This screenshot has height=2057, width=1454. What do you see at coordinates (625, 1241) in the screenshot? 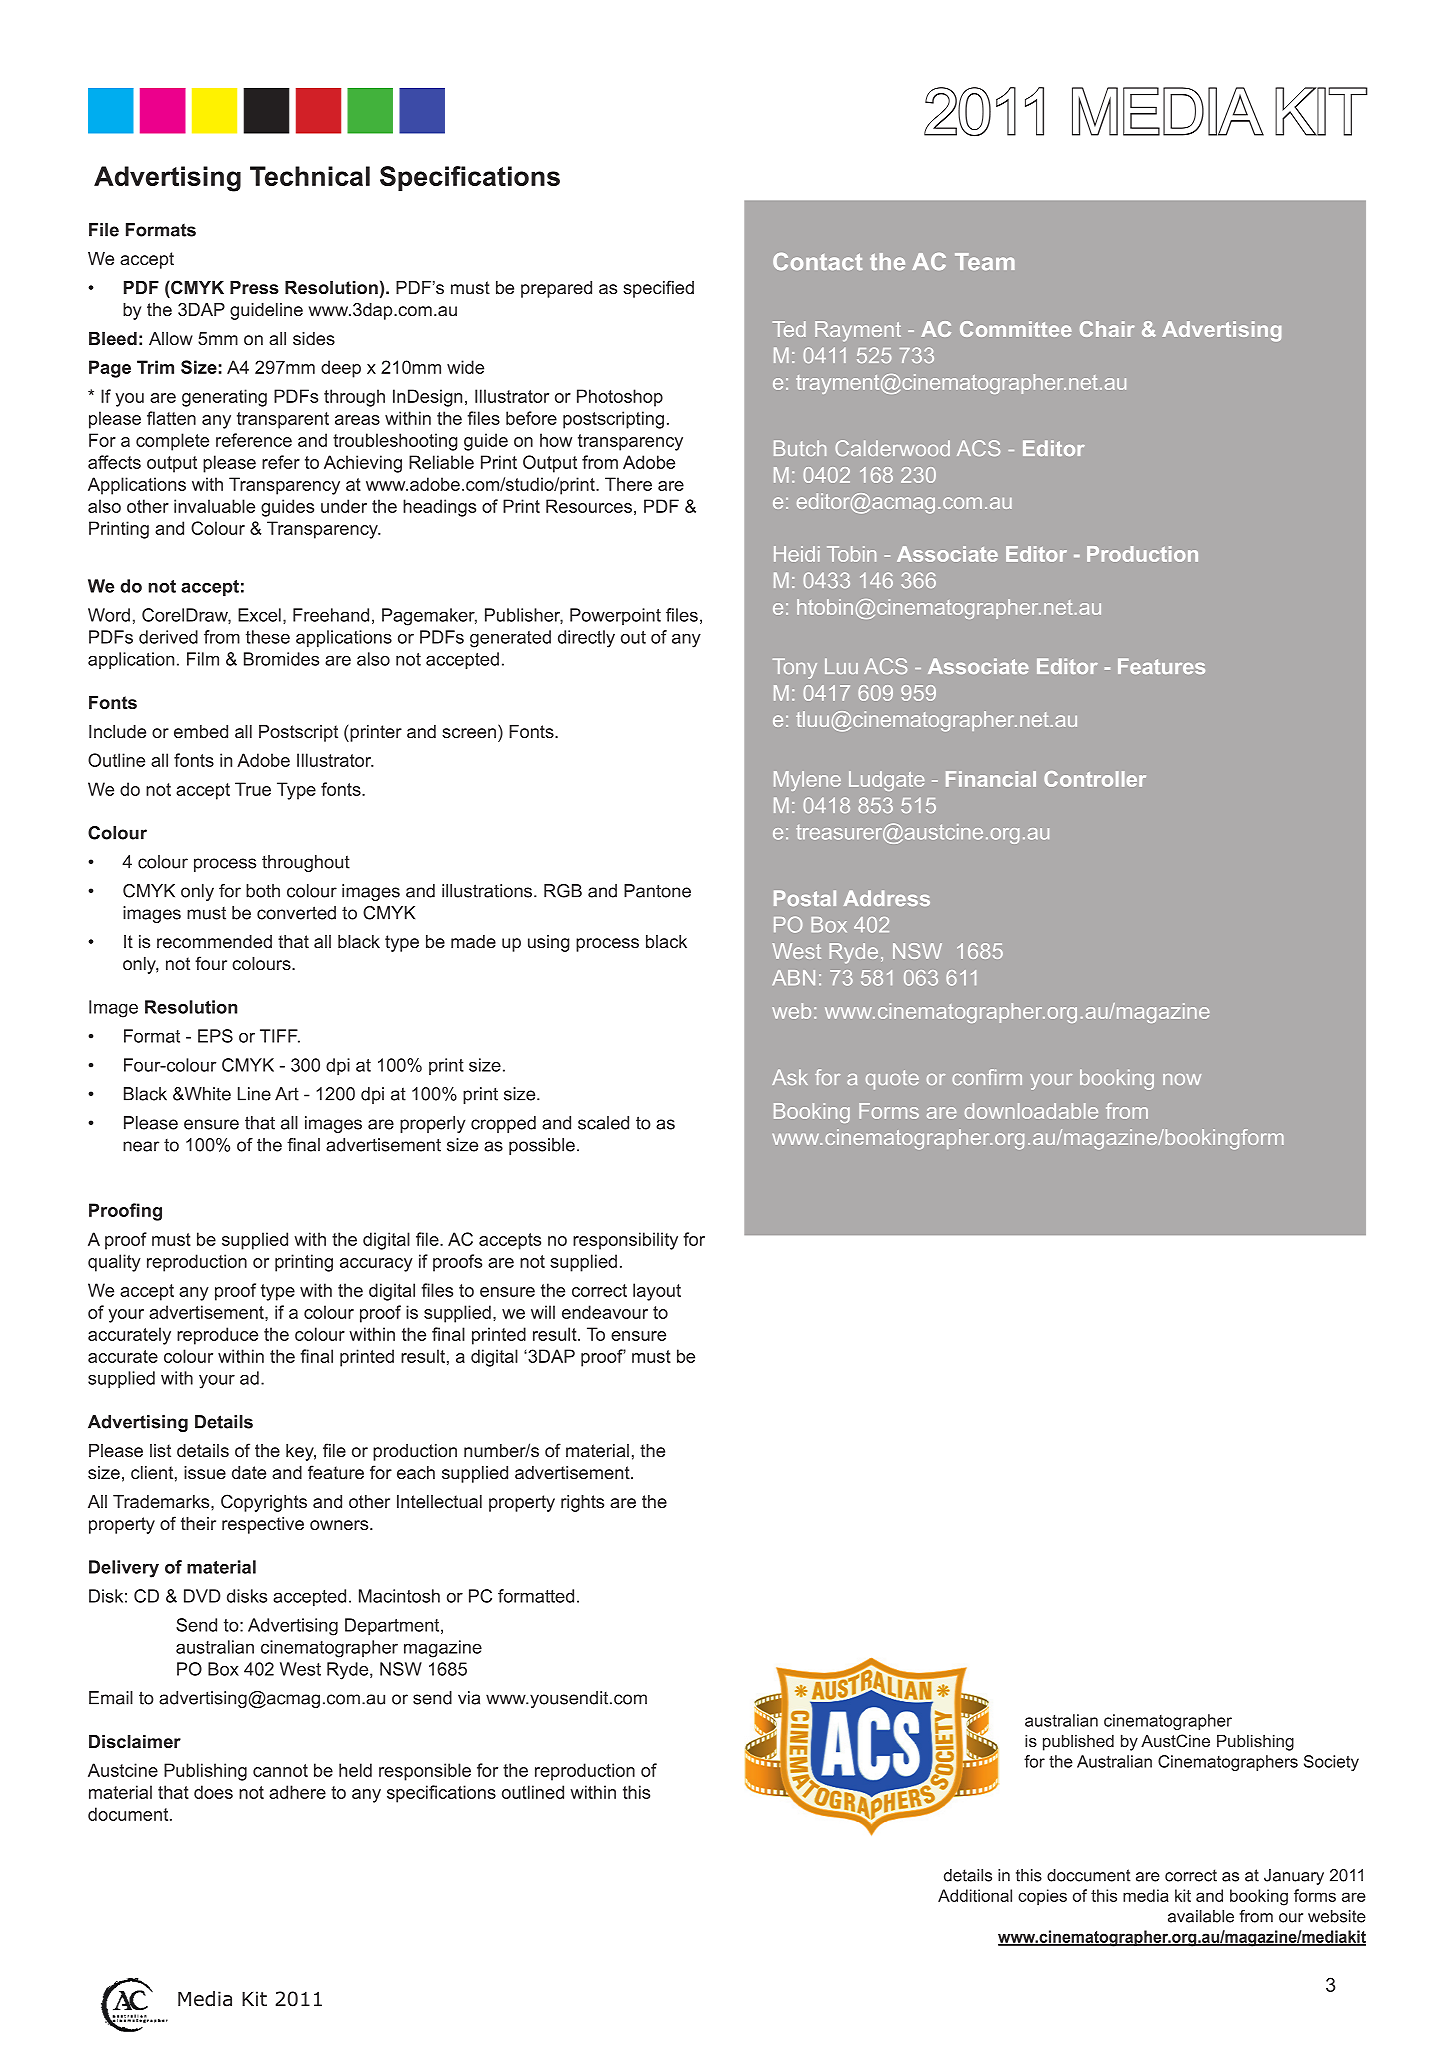
I see `responsibility` at bounding box center [625, 1241].
